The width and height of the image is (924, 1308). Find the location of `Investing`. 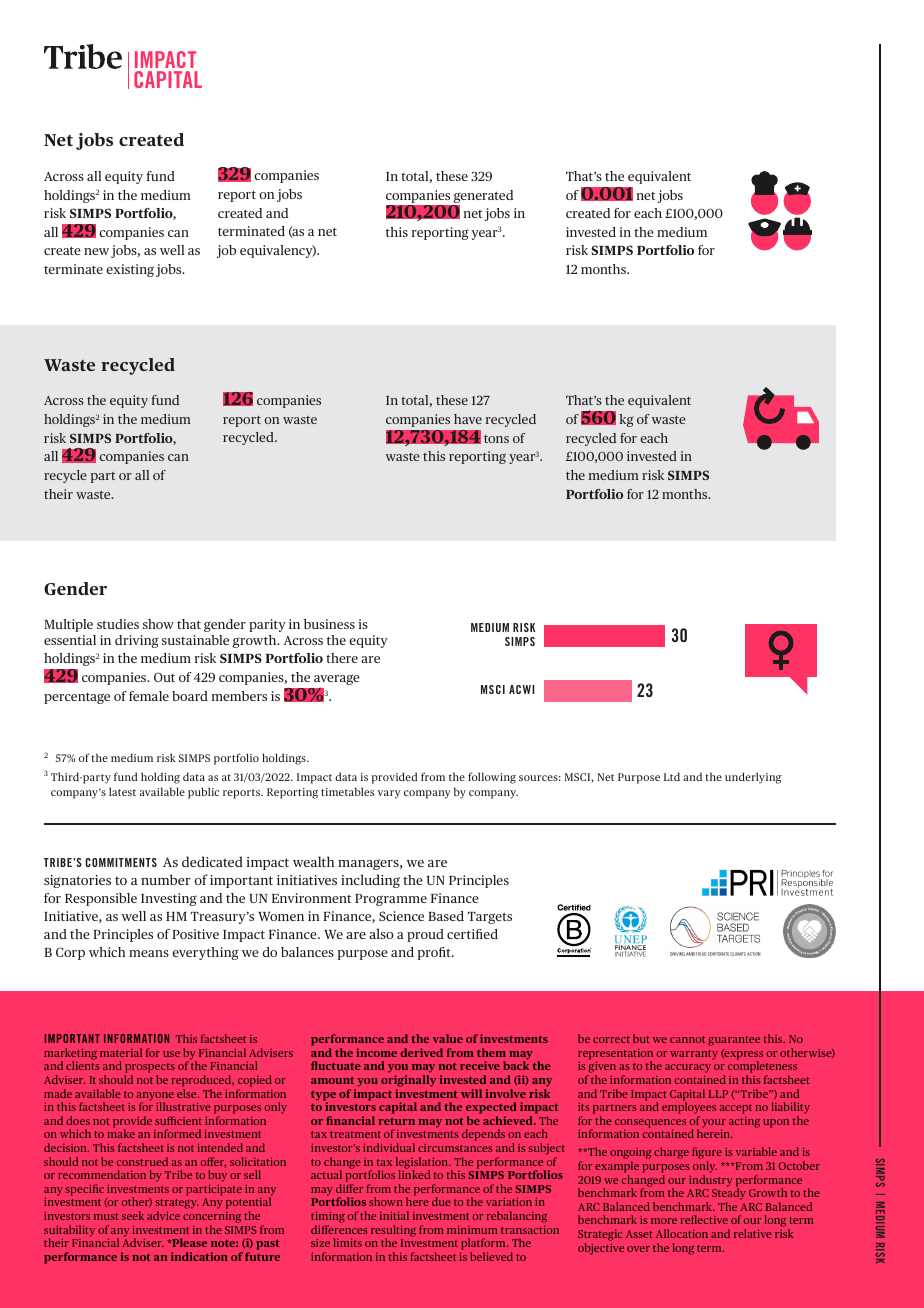

Investing is located at coordinates (169, 899).
